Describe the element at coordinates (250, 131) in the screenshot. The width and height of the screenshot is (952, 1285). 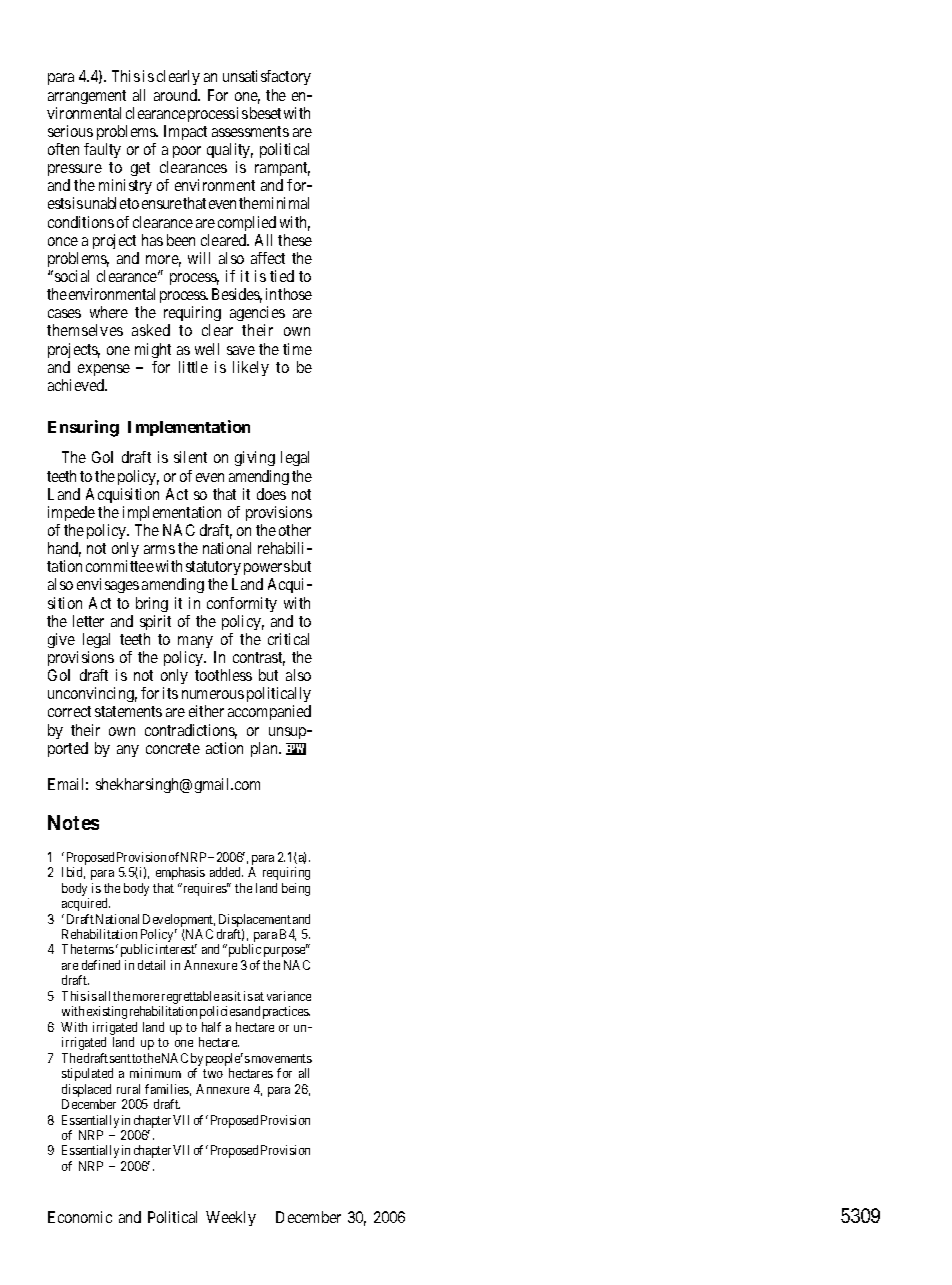
I see `assessments` at that location.
